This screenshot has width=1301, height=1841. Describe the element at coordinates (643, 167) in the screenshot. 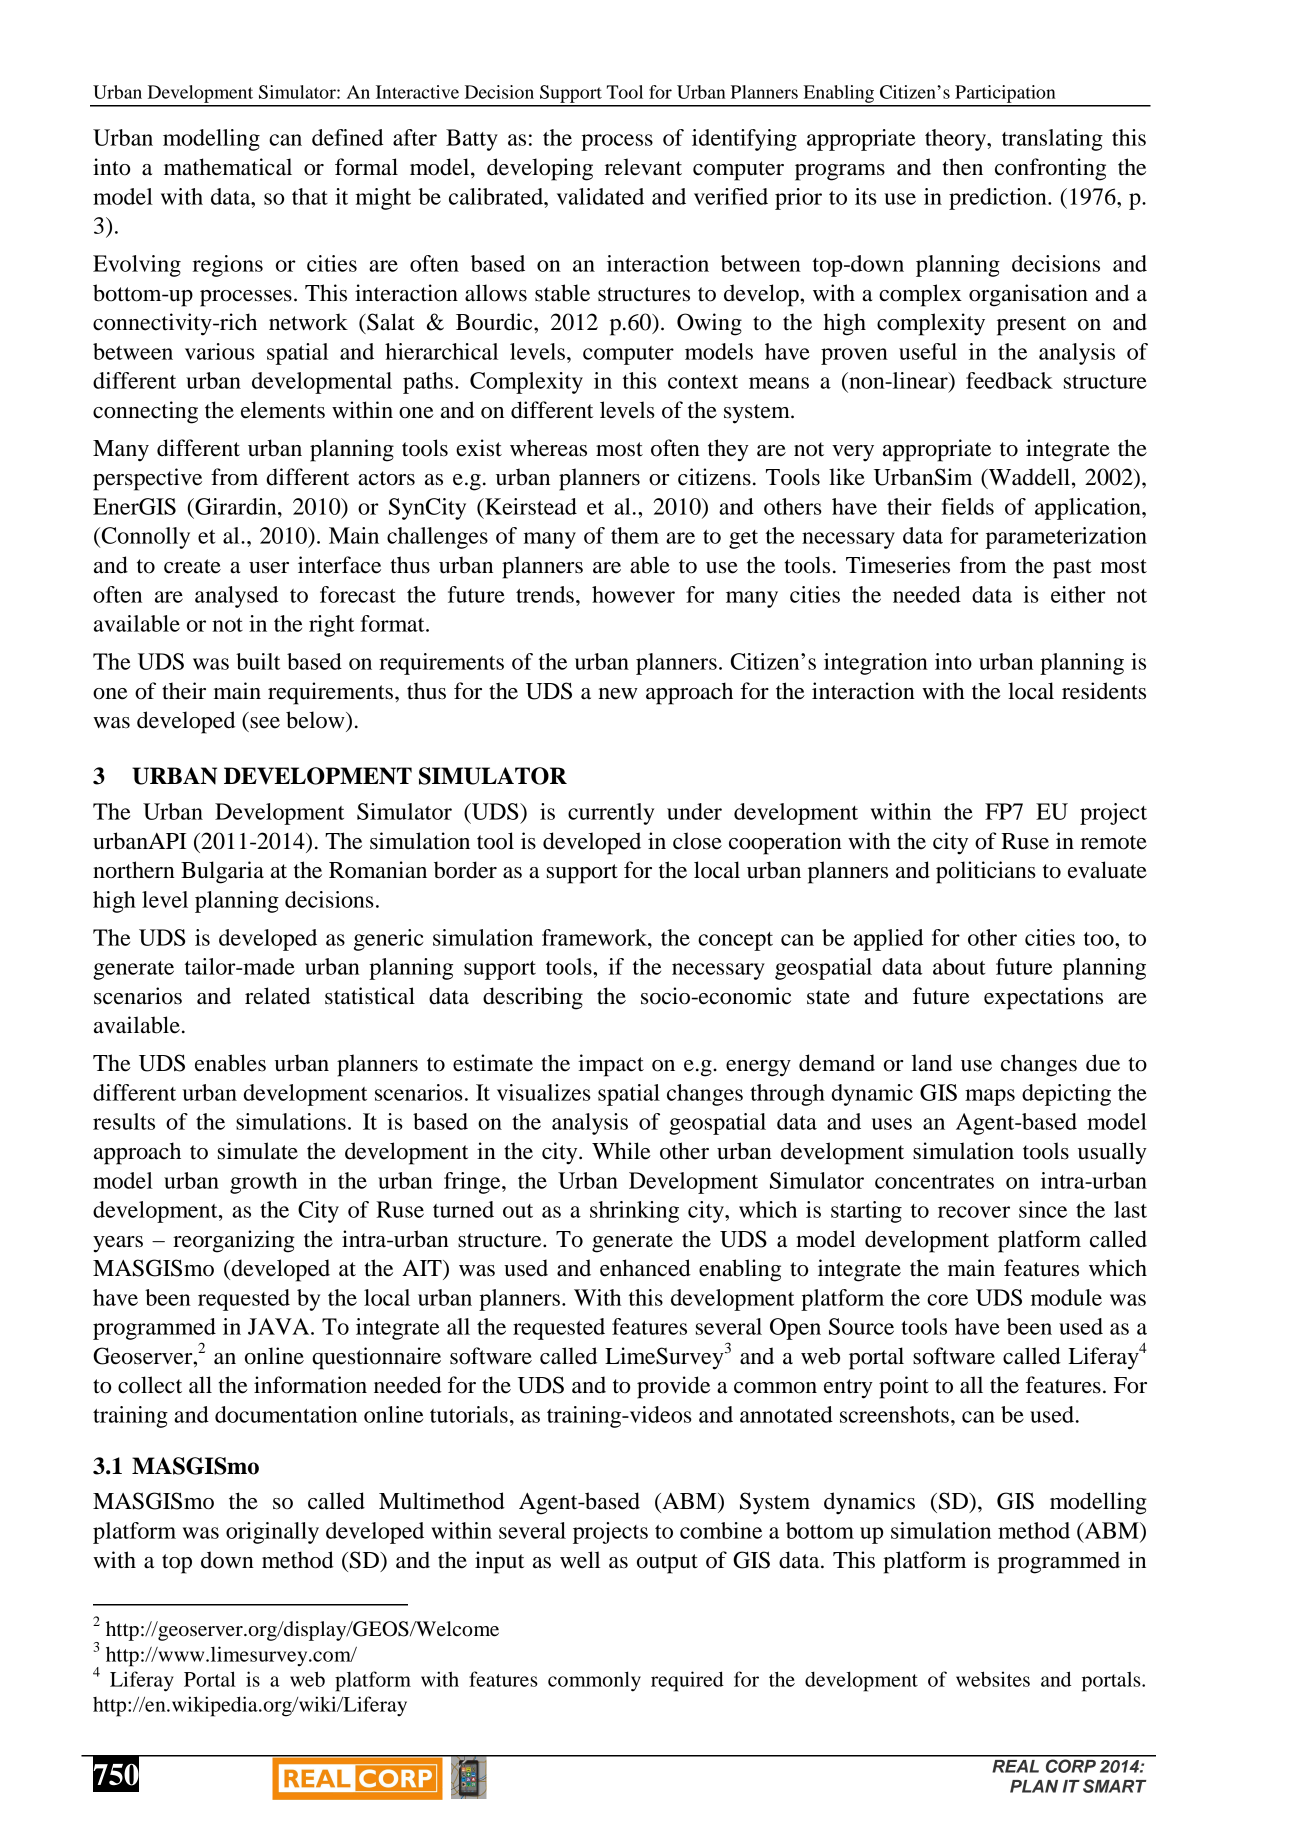

I see `relevant` at that location.
